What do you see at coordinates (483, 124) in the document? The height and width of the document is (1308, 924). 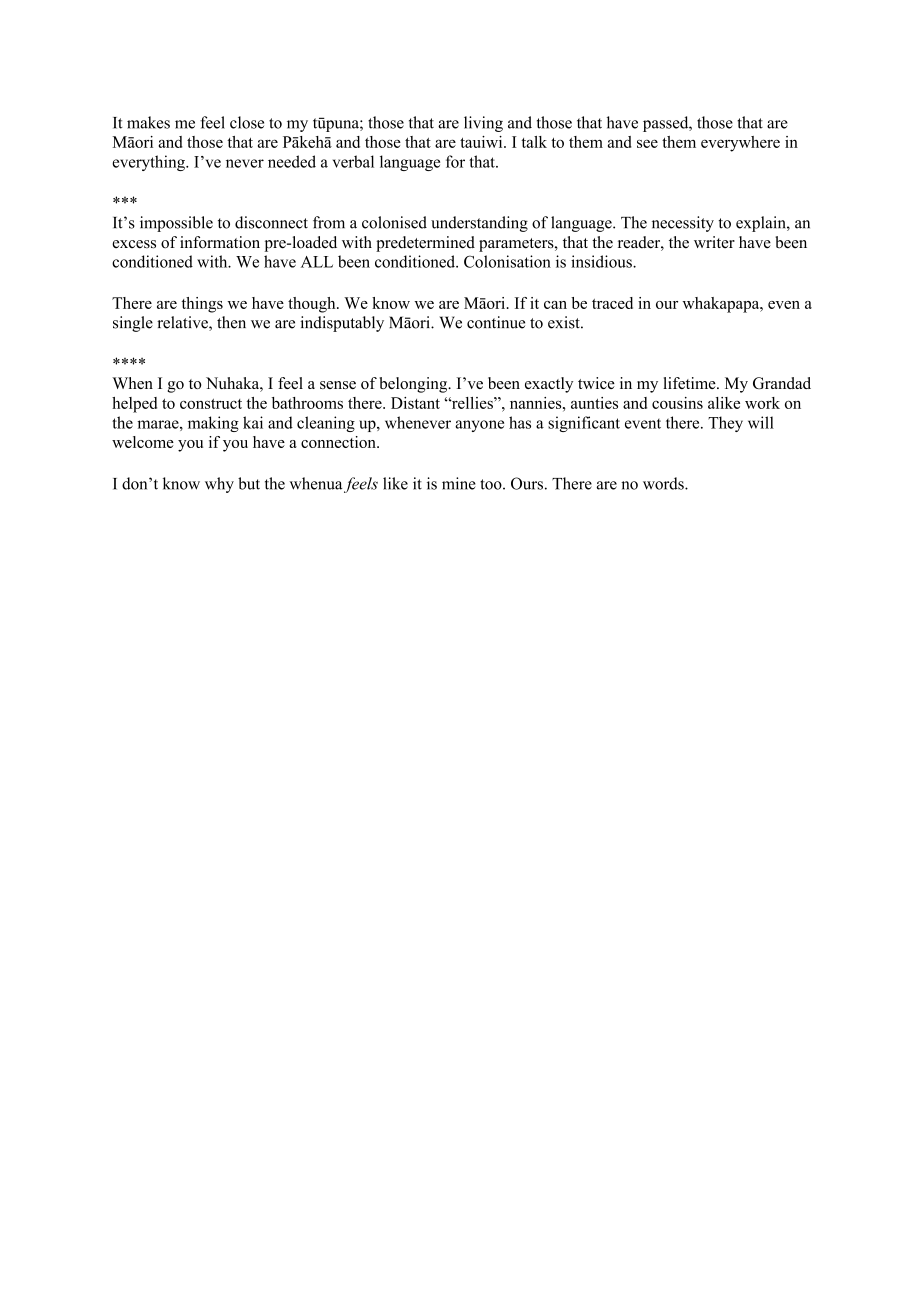 I see `living` at bounding box center [483, 124].
